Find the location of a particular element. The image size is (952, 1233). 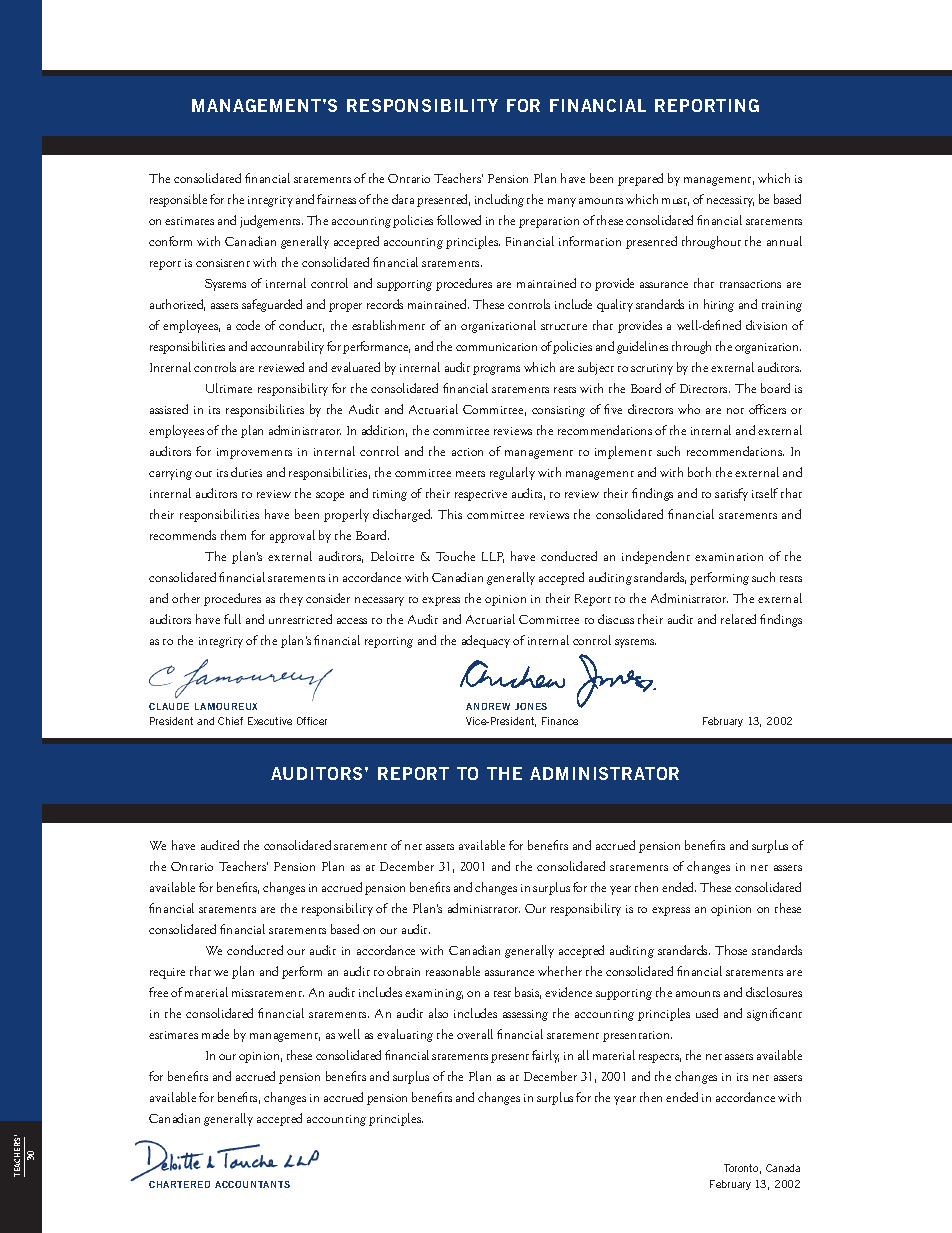

ANDREW is located at coordinates (488, 706).
